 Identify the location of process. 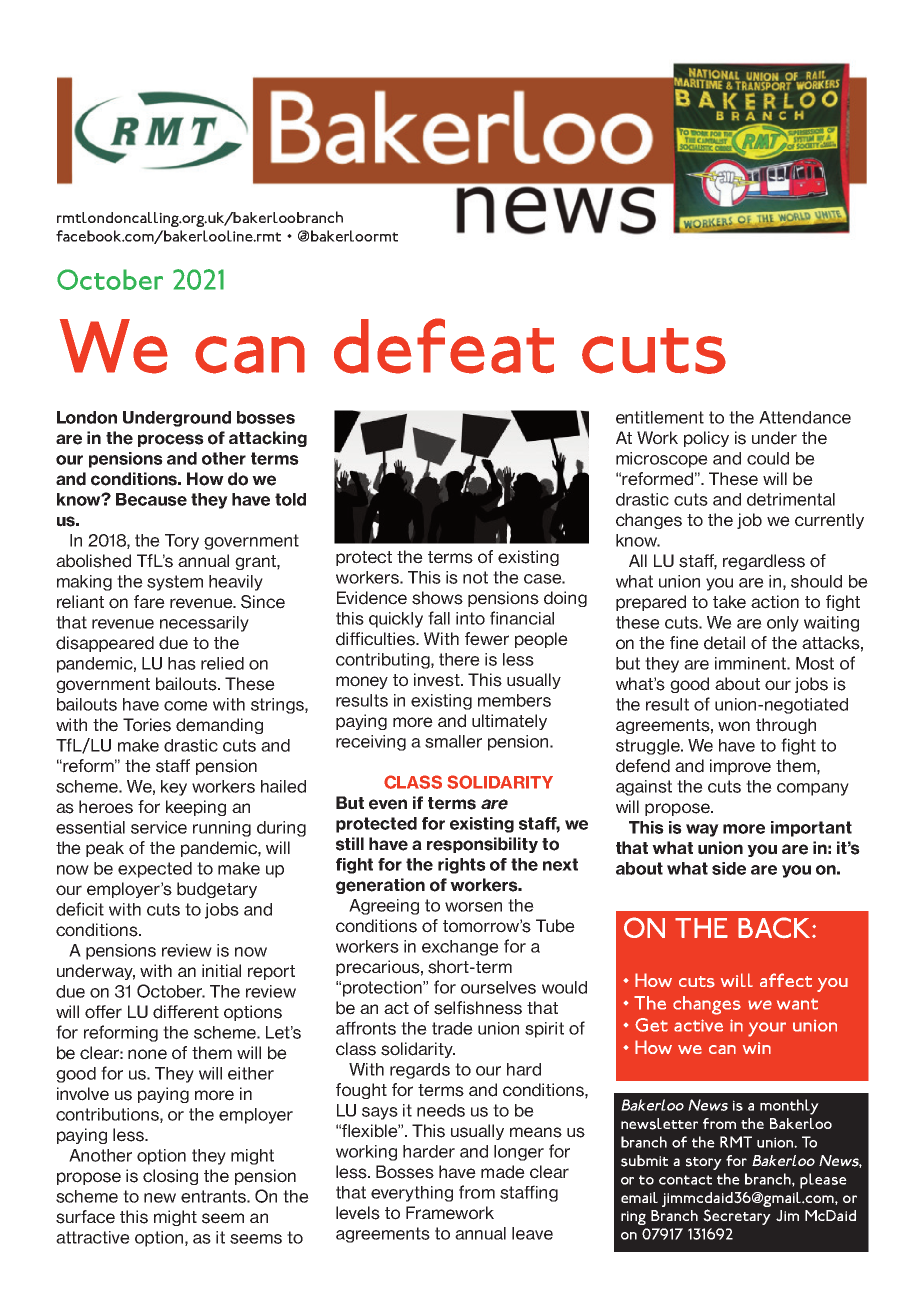
(171, 440).
